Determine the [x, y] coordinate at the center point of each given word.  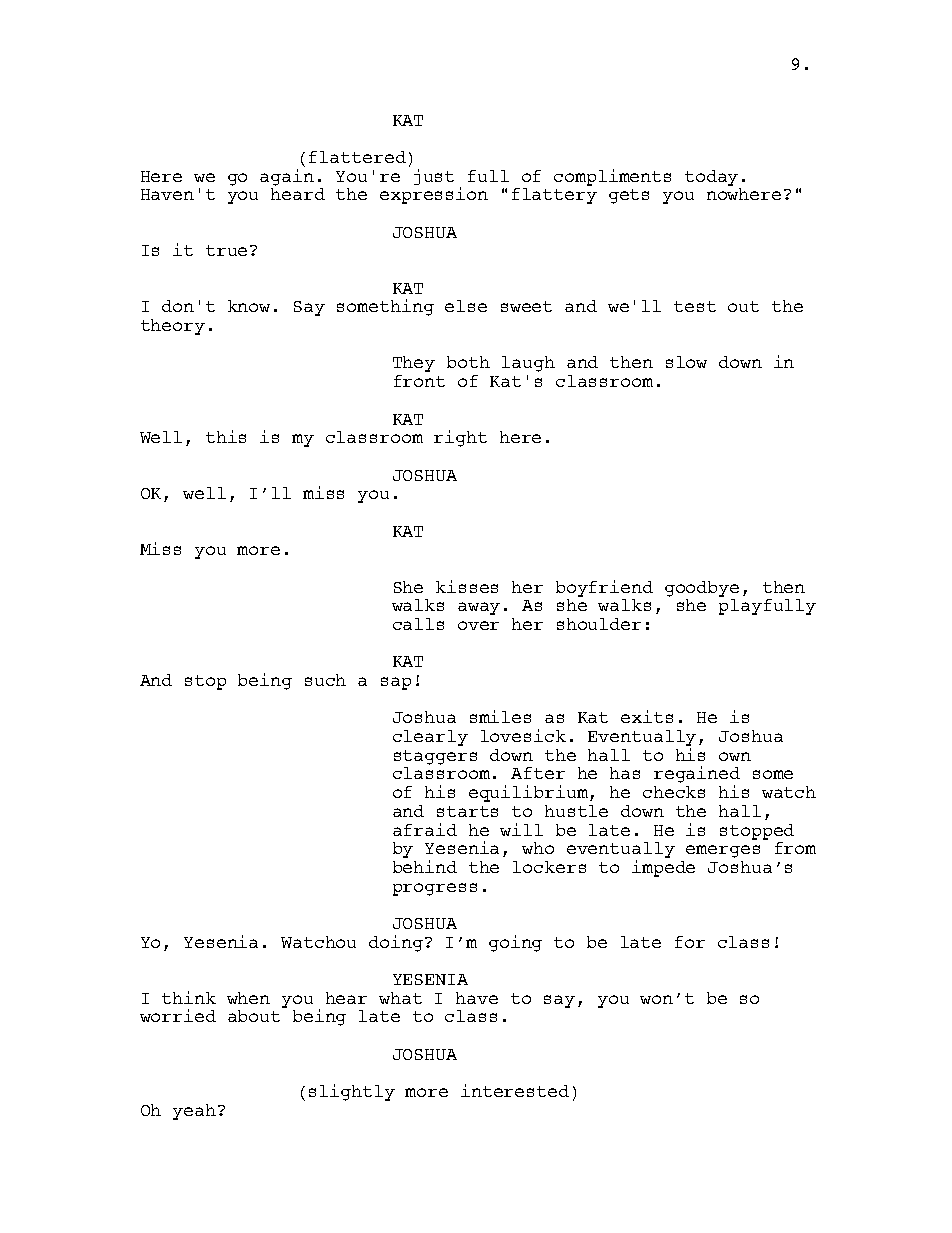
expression [434, 195]
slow [686, 362]
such [325, 680]
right [460, 438]
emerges [723, 851]
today [711, 178]
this [226, 436]
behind [425, 866]
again [287, 177]
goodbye [702, 589]
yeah [194, 1112]
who [538, 848]
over [478, 625]
